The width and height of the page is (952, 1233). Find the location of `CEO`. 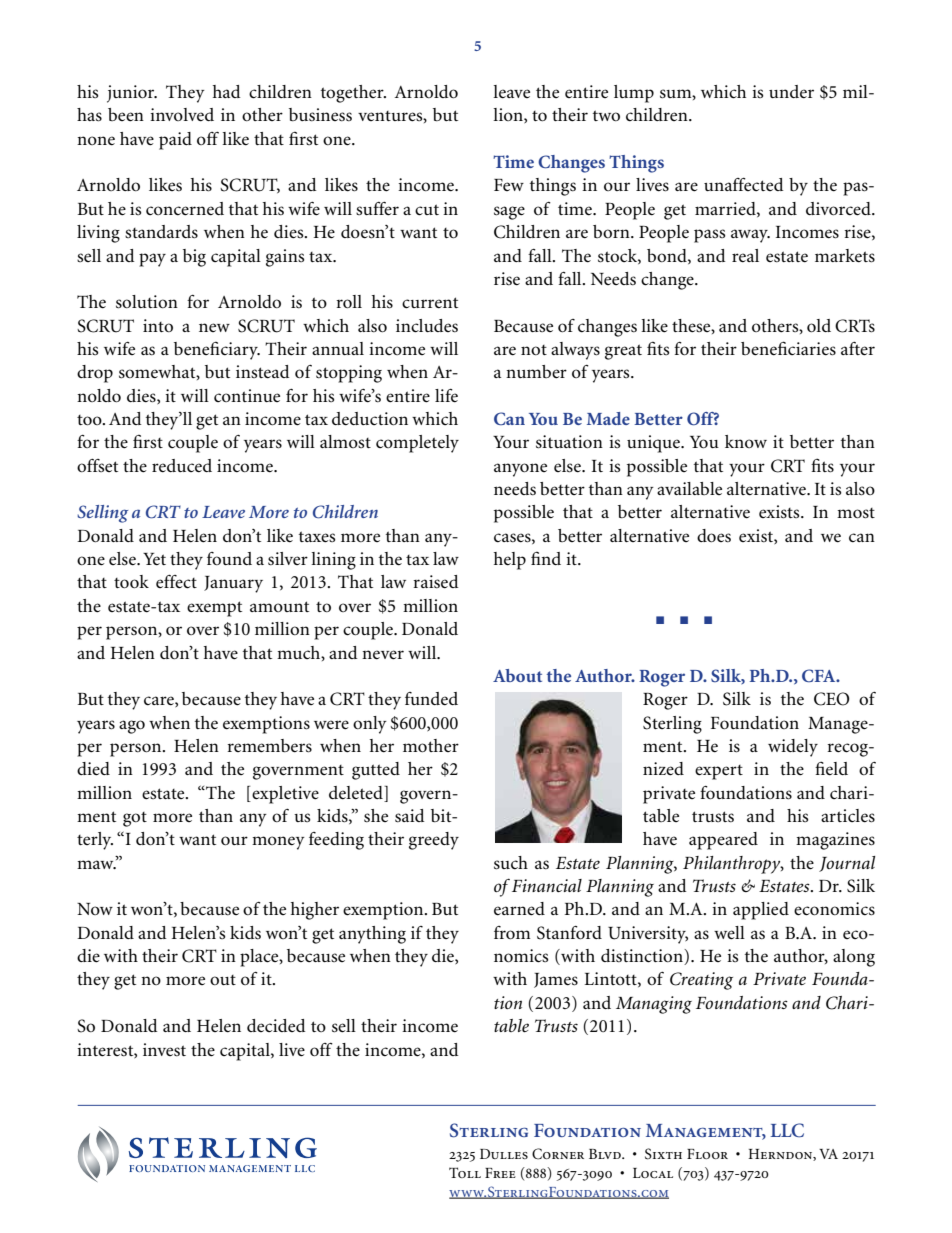

CEO is located at coordinates (832, 699).
